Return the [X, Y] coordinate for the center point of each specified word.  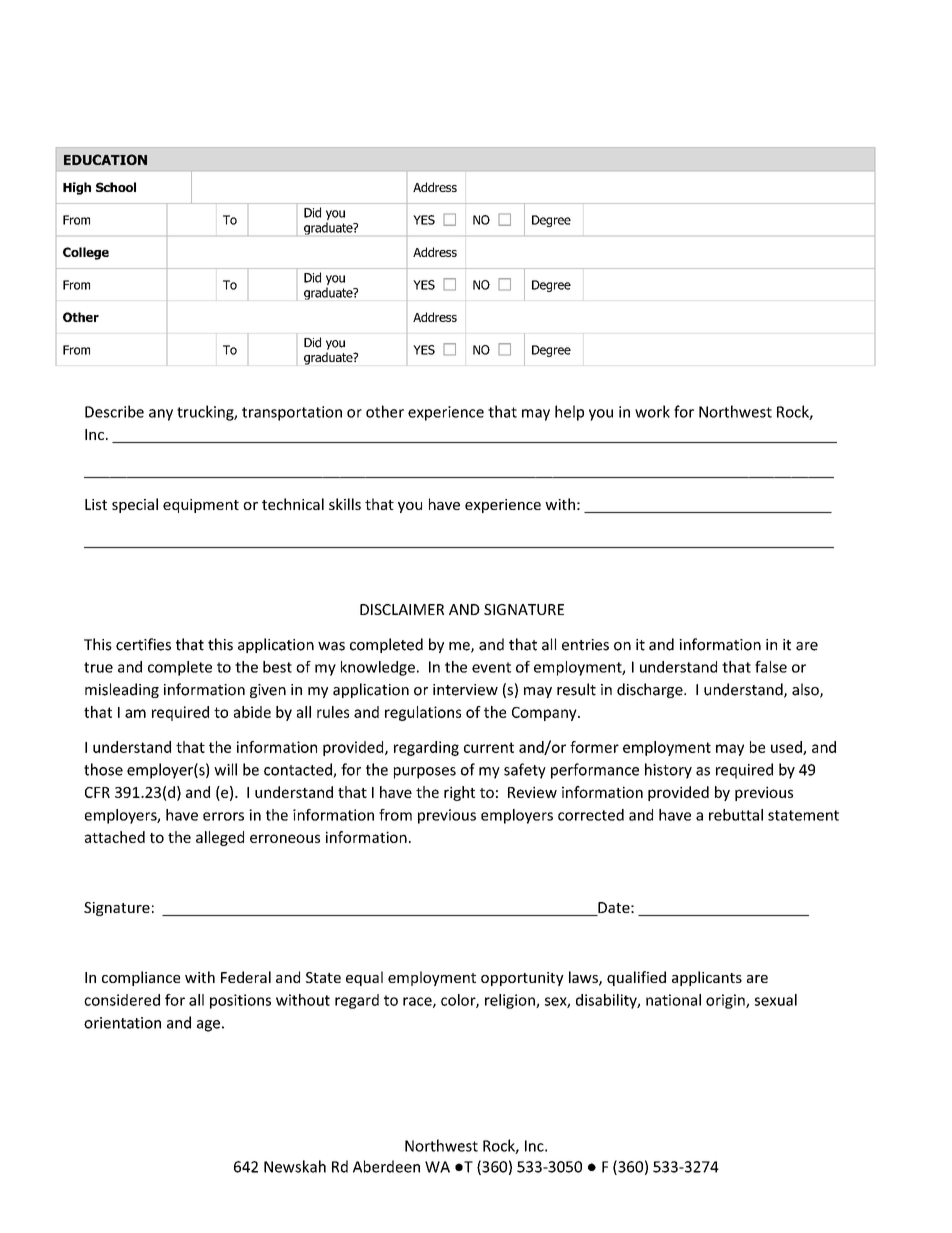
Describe [114, 411]
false [771, 667]
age [208, 1026]
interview [465, 690]
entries [585, 645]
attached [115, 837]
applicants [707, 978]
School [116, 187]
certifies [143, 644]
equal [364, 978]
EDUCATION [105, 159]
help [569, 413]
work [652, 411]
